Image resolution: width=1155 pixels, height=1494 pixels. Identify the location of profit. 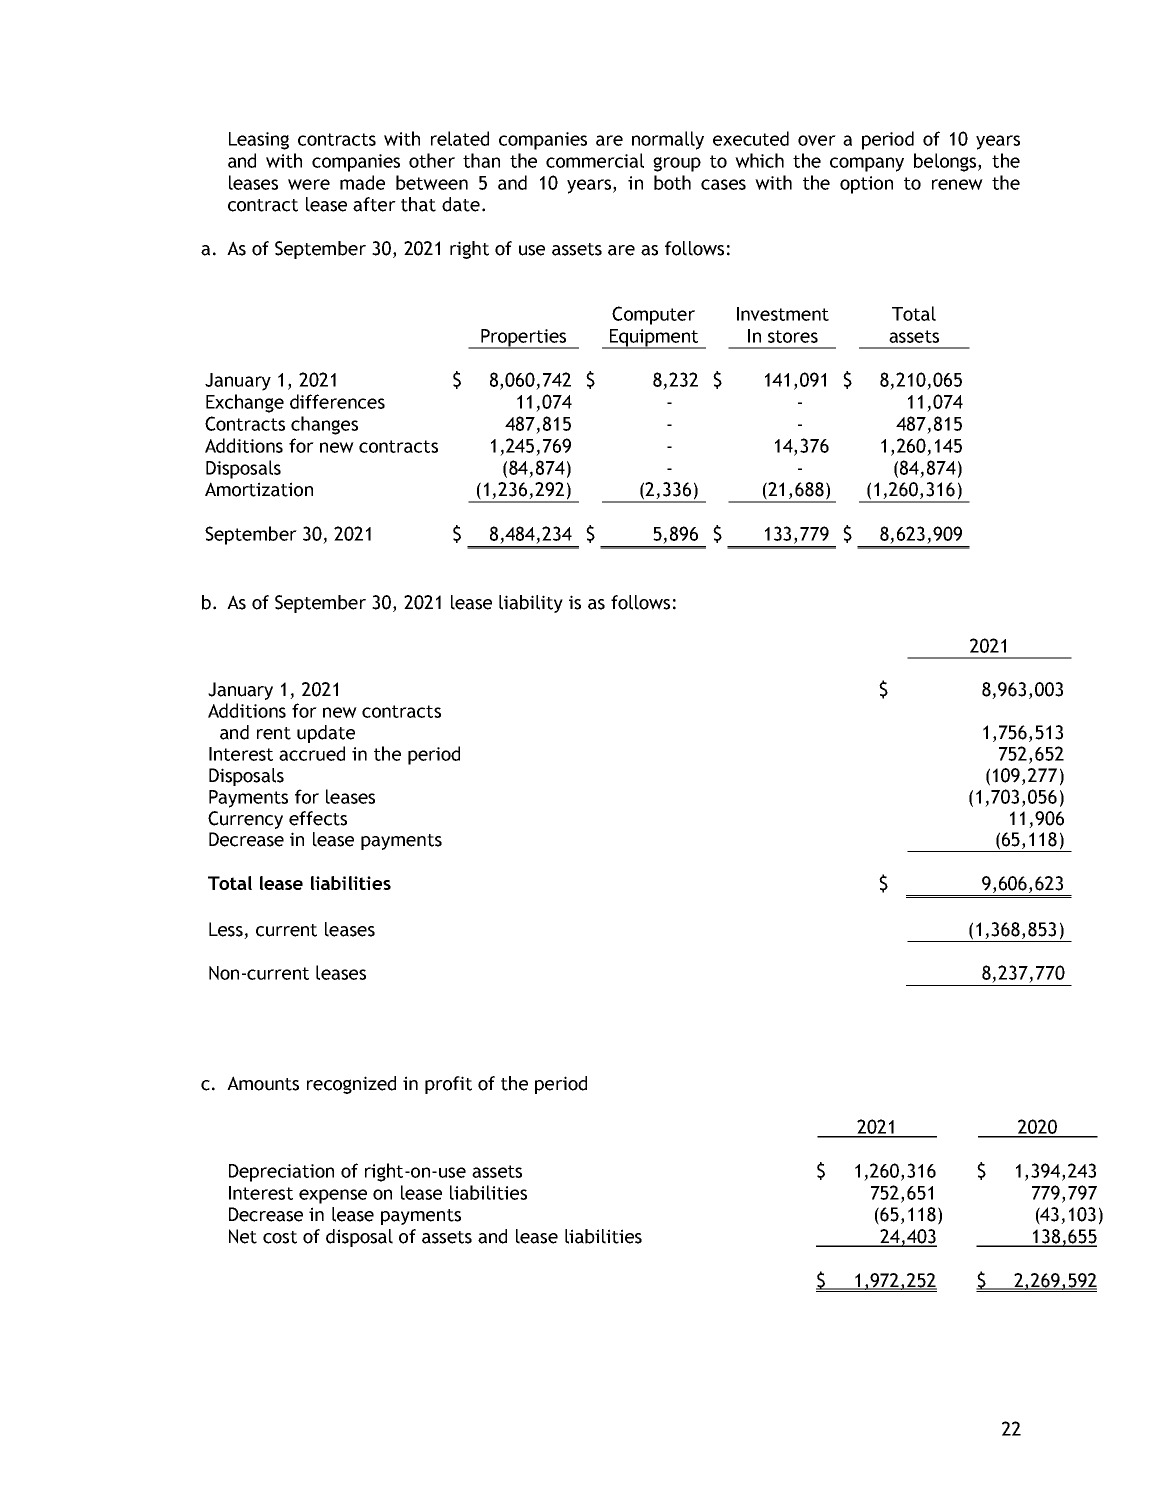
(448, 1085).
